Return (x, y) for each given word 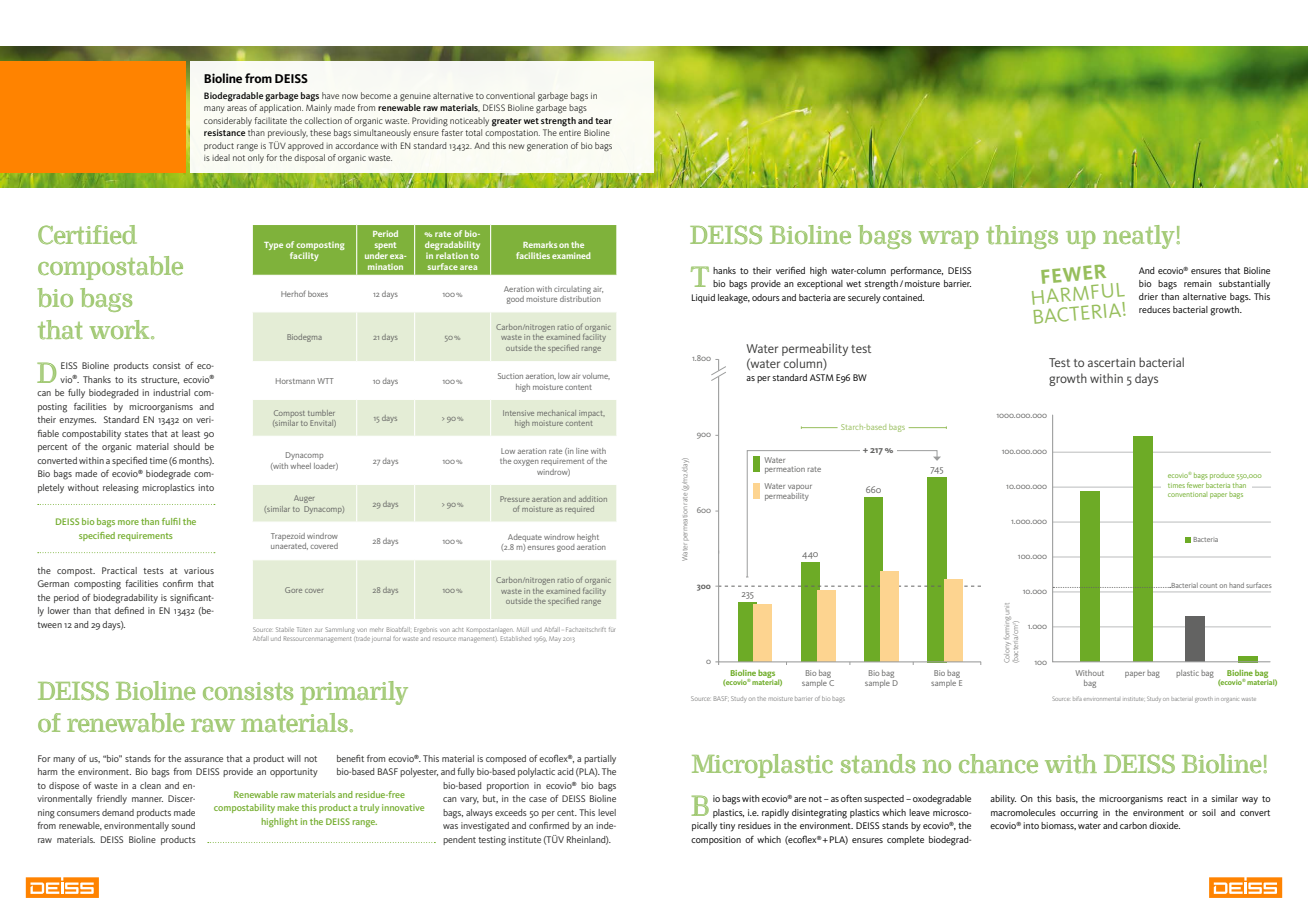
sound (183, 825)
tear (603, 121)
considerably (228, 121)
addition (593, 499)
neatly (1140, 237)
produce (1222, 476)
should (187, 446)
